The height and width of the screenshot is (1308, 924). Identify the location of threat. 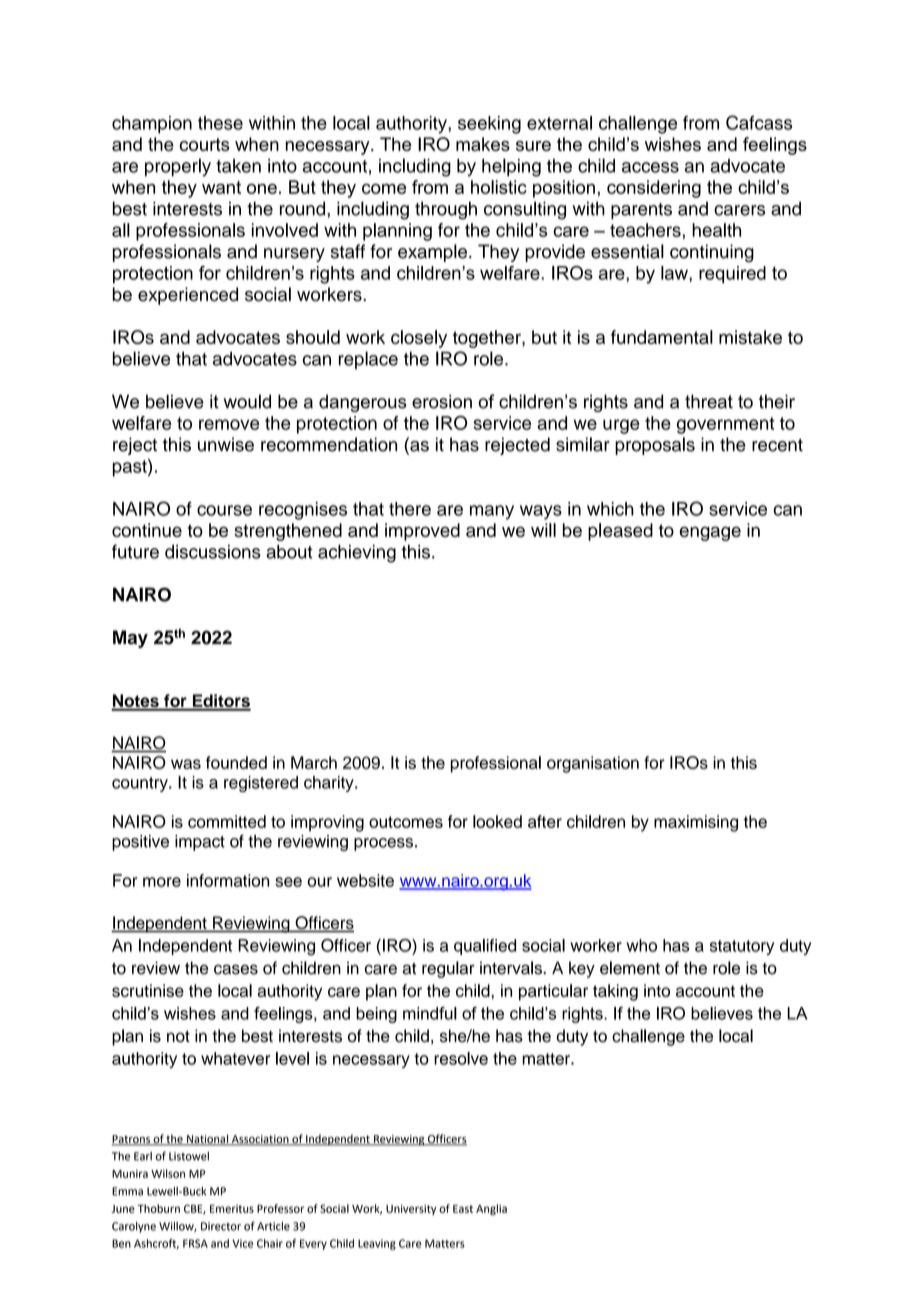
(709, 401).
